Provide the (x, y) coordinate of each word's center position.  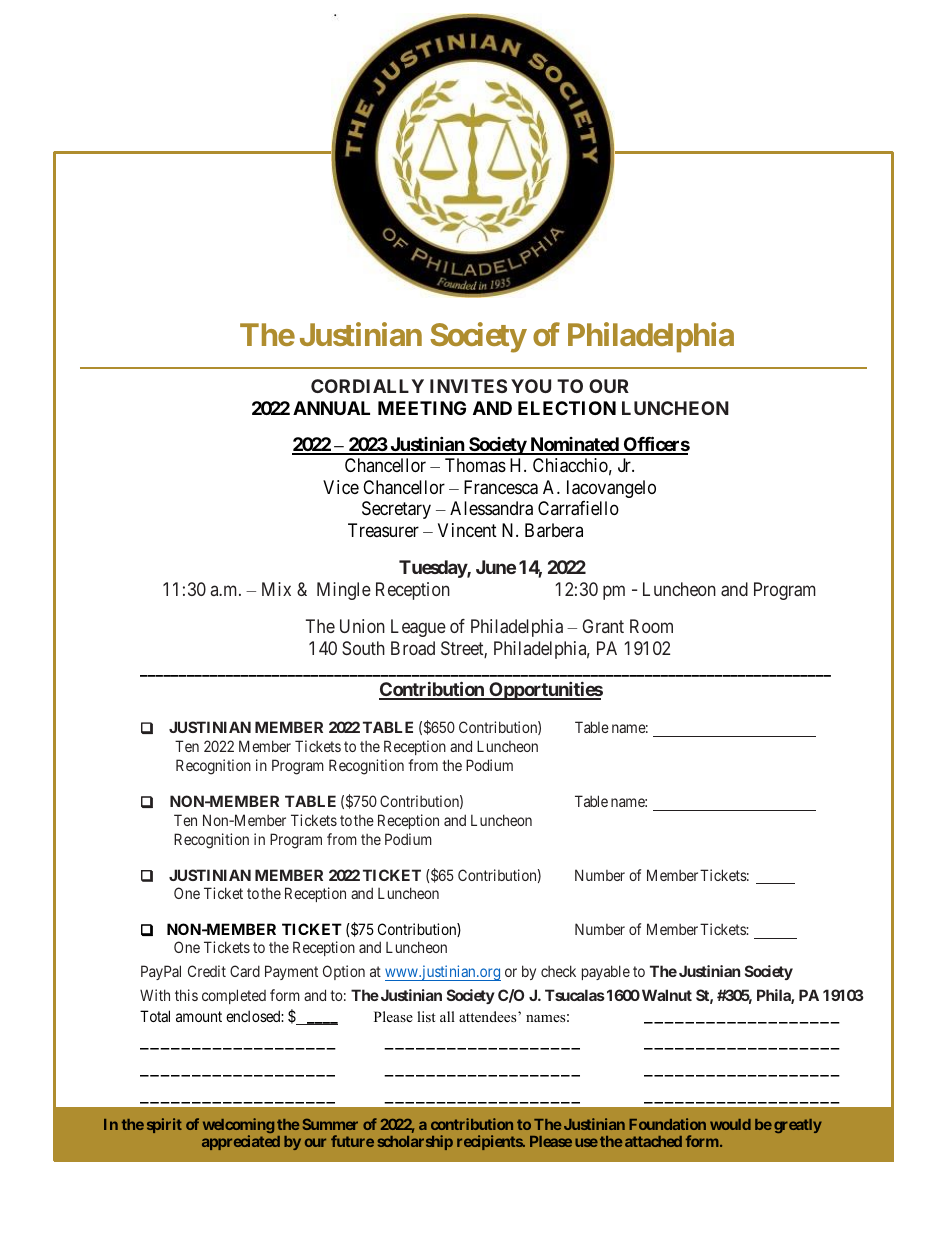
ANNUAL (331, 408)
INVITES (468, 386)
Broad (413, 648)
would (730, 1124)
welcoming (238, 1127)
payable (606, 972)
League (418, 628)
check (558, 971)
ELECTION (567, 408)
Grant (603, 626)
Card (245, 971)
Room (651, 626)
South (363, 648)
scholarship (415, 1142)
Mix (276, 589)
